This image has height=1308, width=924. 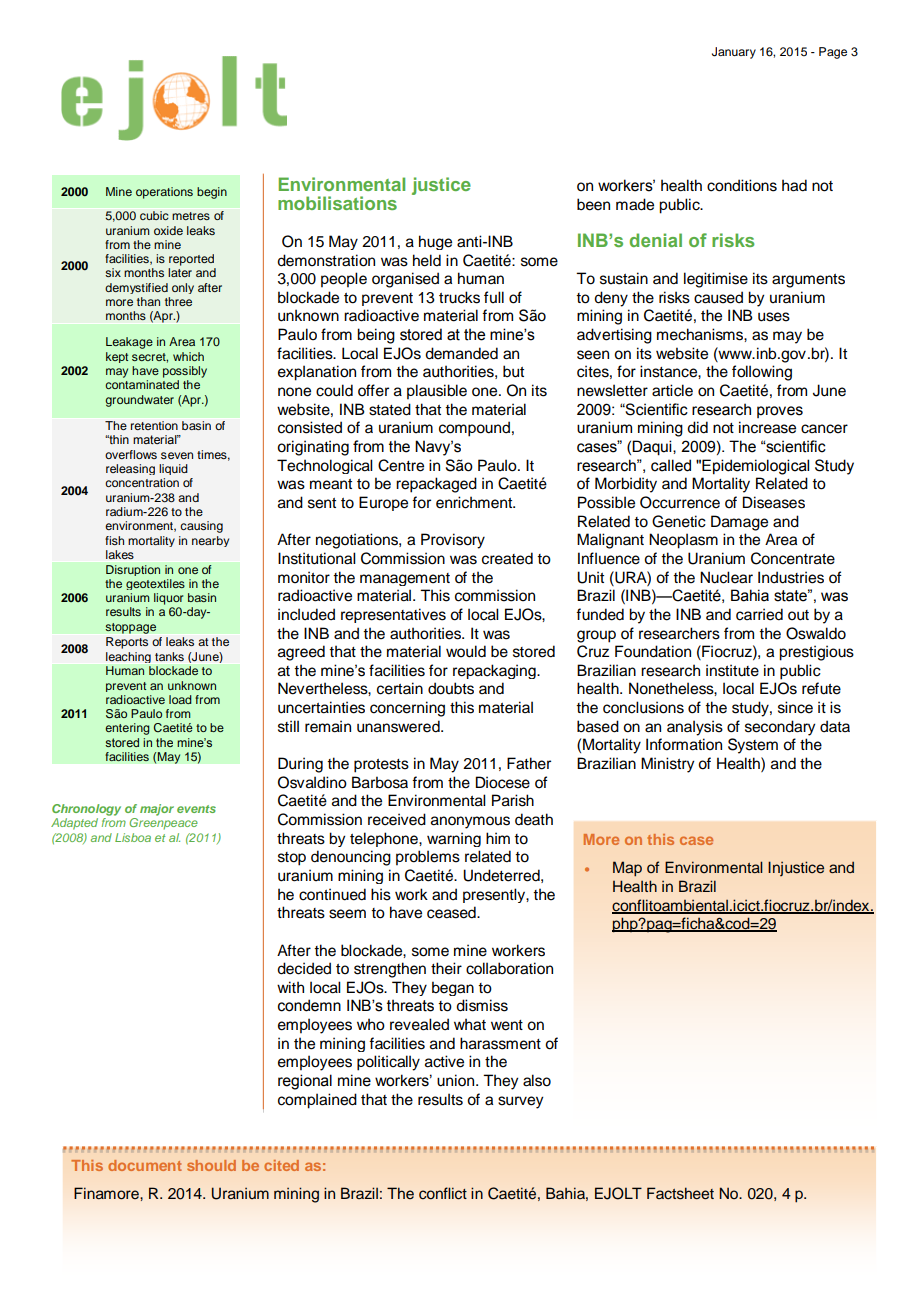 I want to click on conflict, so click(x=443, y=1193).
